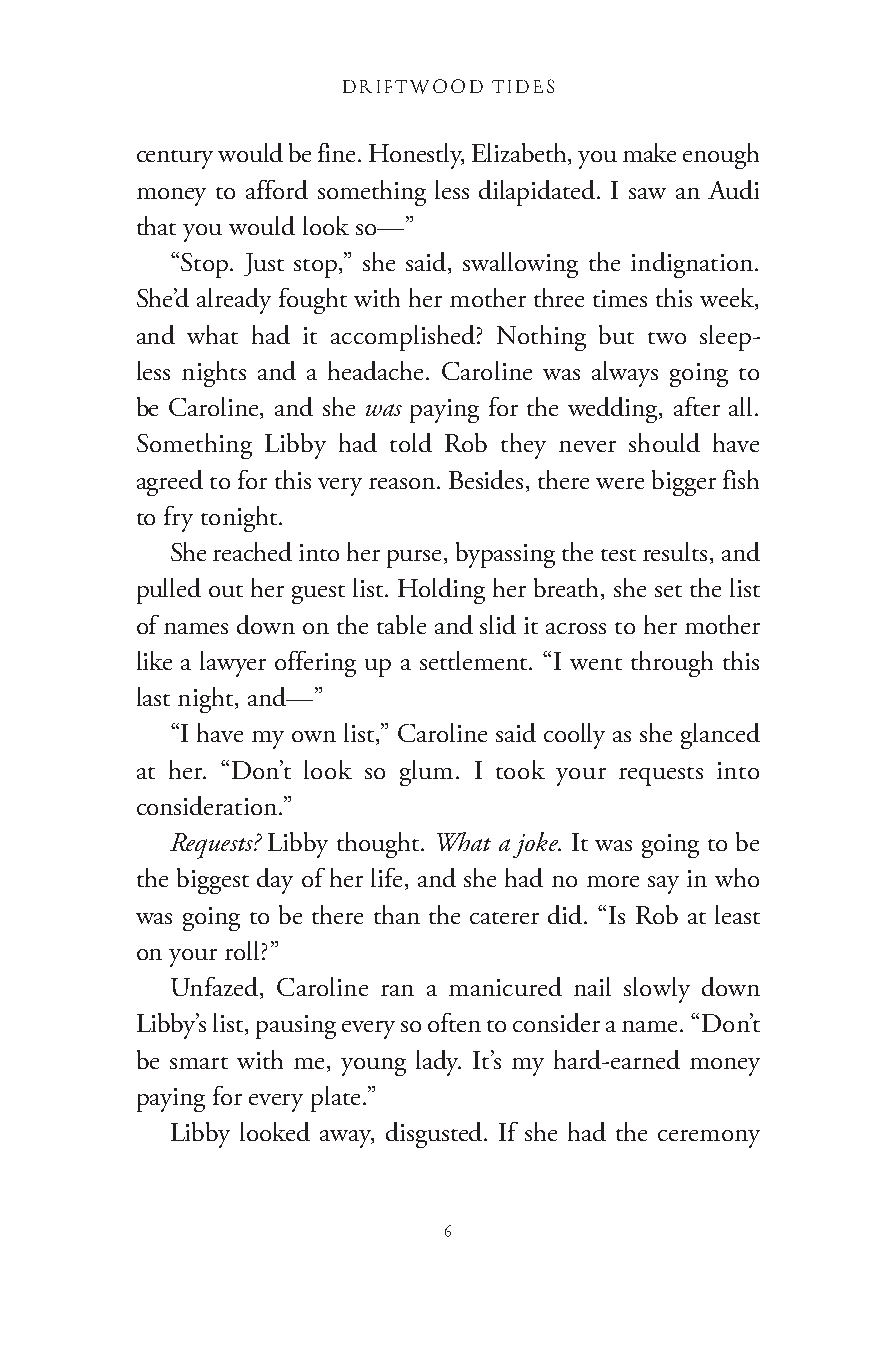  Describe the element at coordinates (709, 1139) in the image. I see `ceremony` at that location.
